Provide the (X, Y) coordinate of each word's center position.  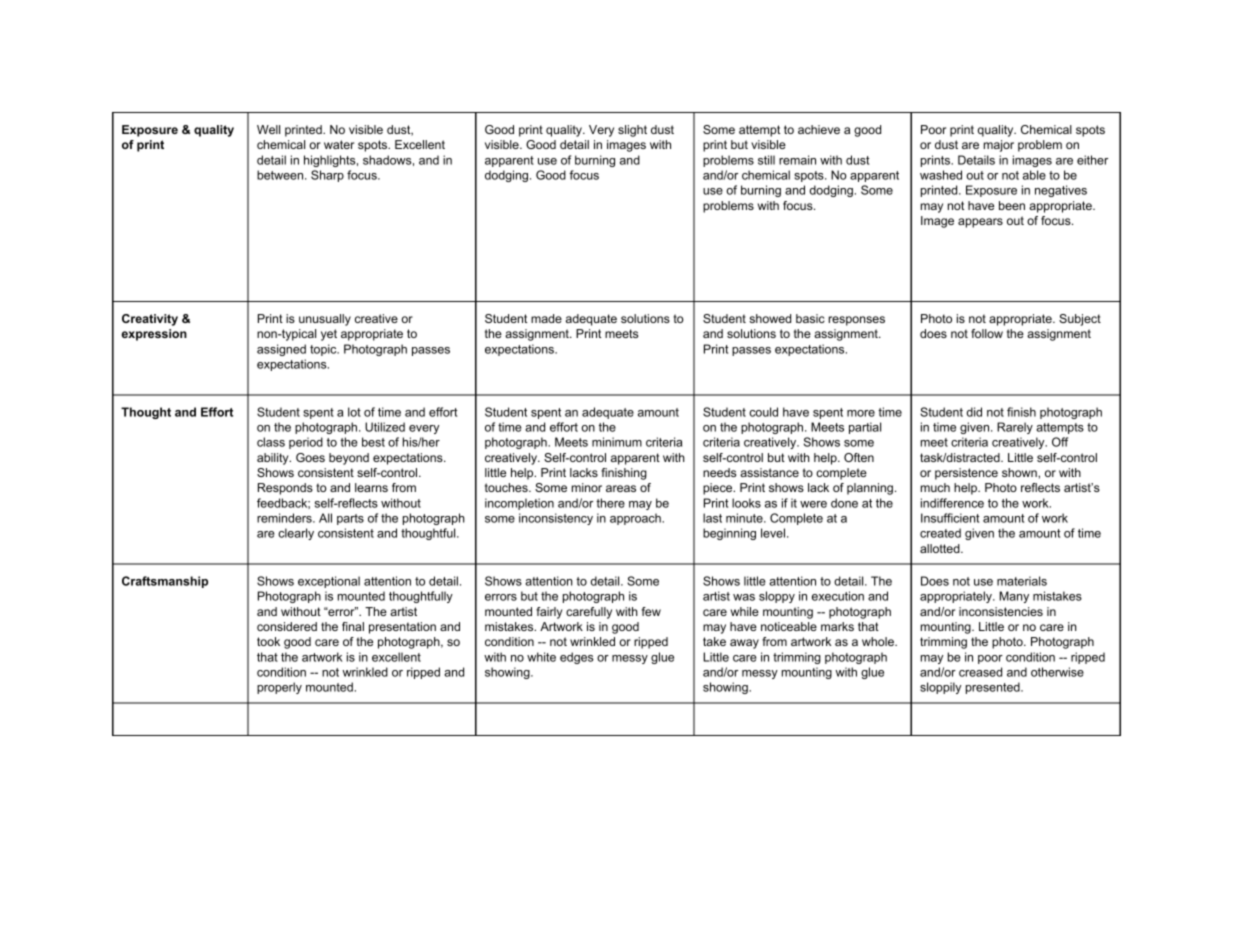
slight (632, 131)
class (271, 442)
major (999, 146)
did (974, 412)
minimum (617, 442)
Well (268, 129)
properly (279, 688)
